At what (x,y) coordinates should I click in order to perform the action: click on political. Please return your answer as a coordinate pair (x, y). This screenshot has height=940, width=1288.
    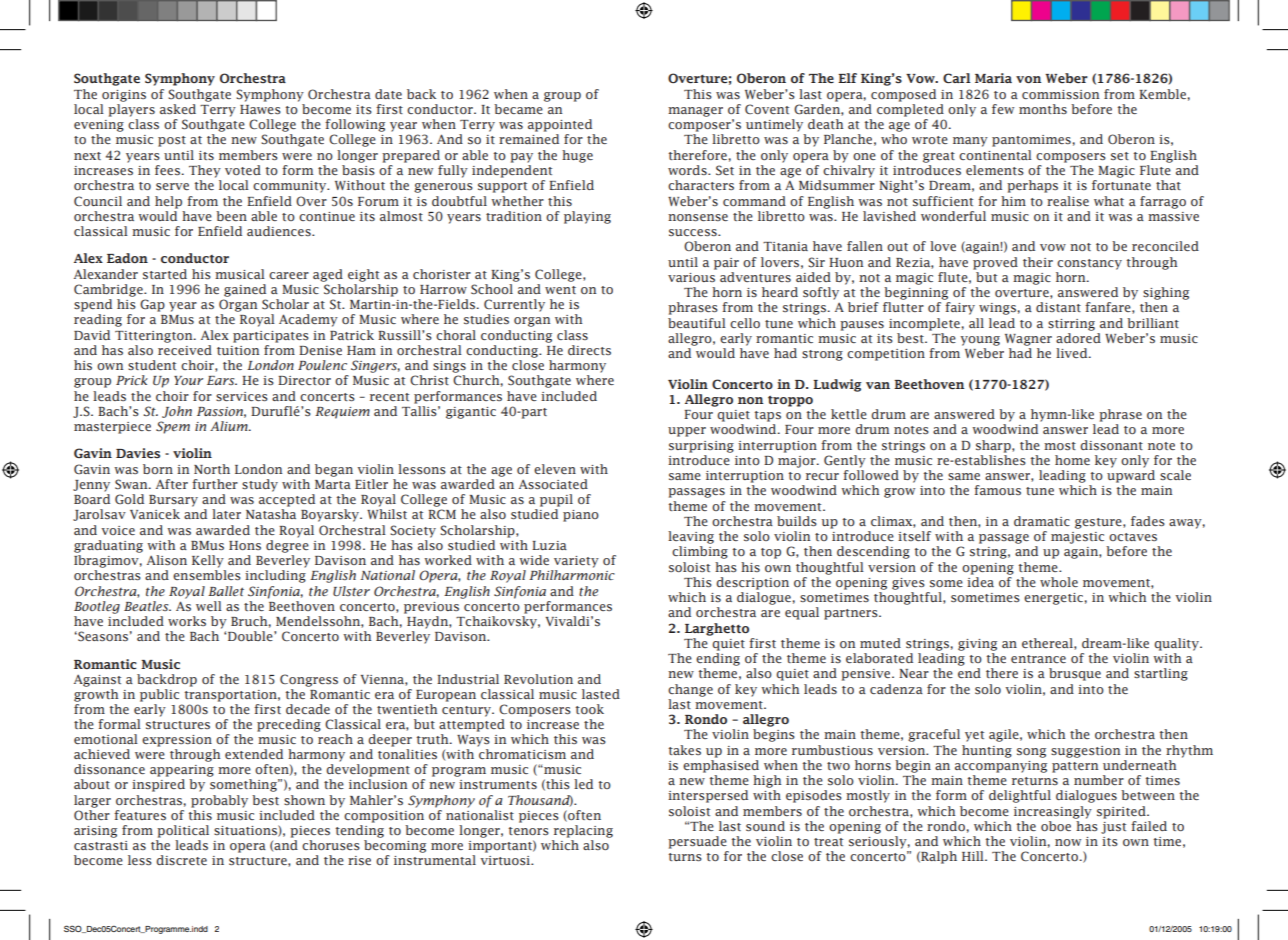
    Looking at the image, I should click on (183, 831).
